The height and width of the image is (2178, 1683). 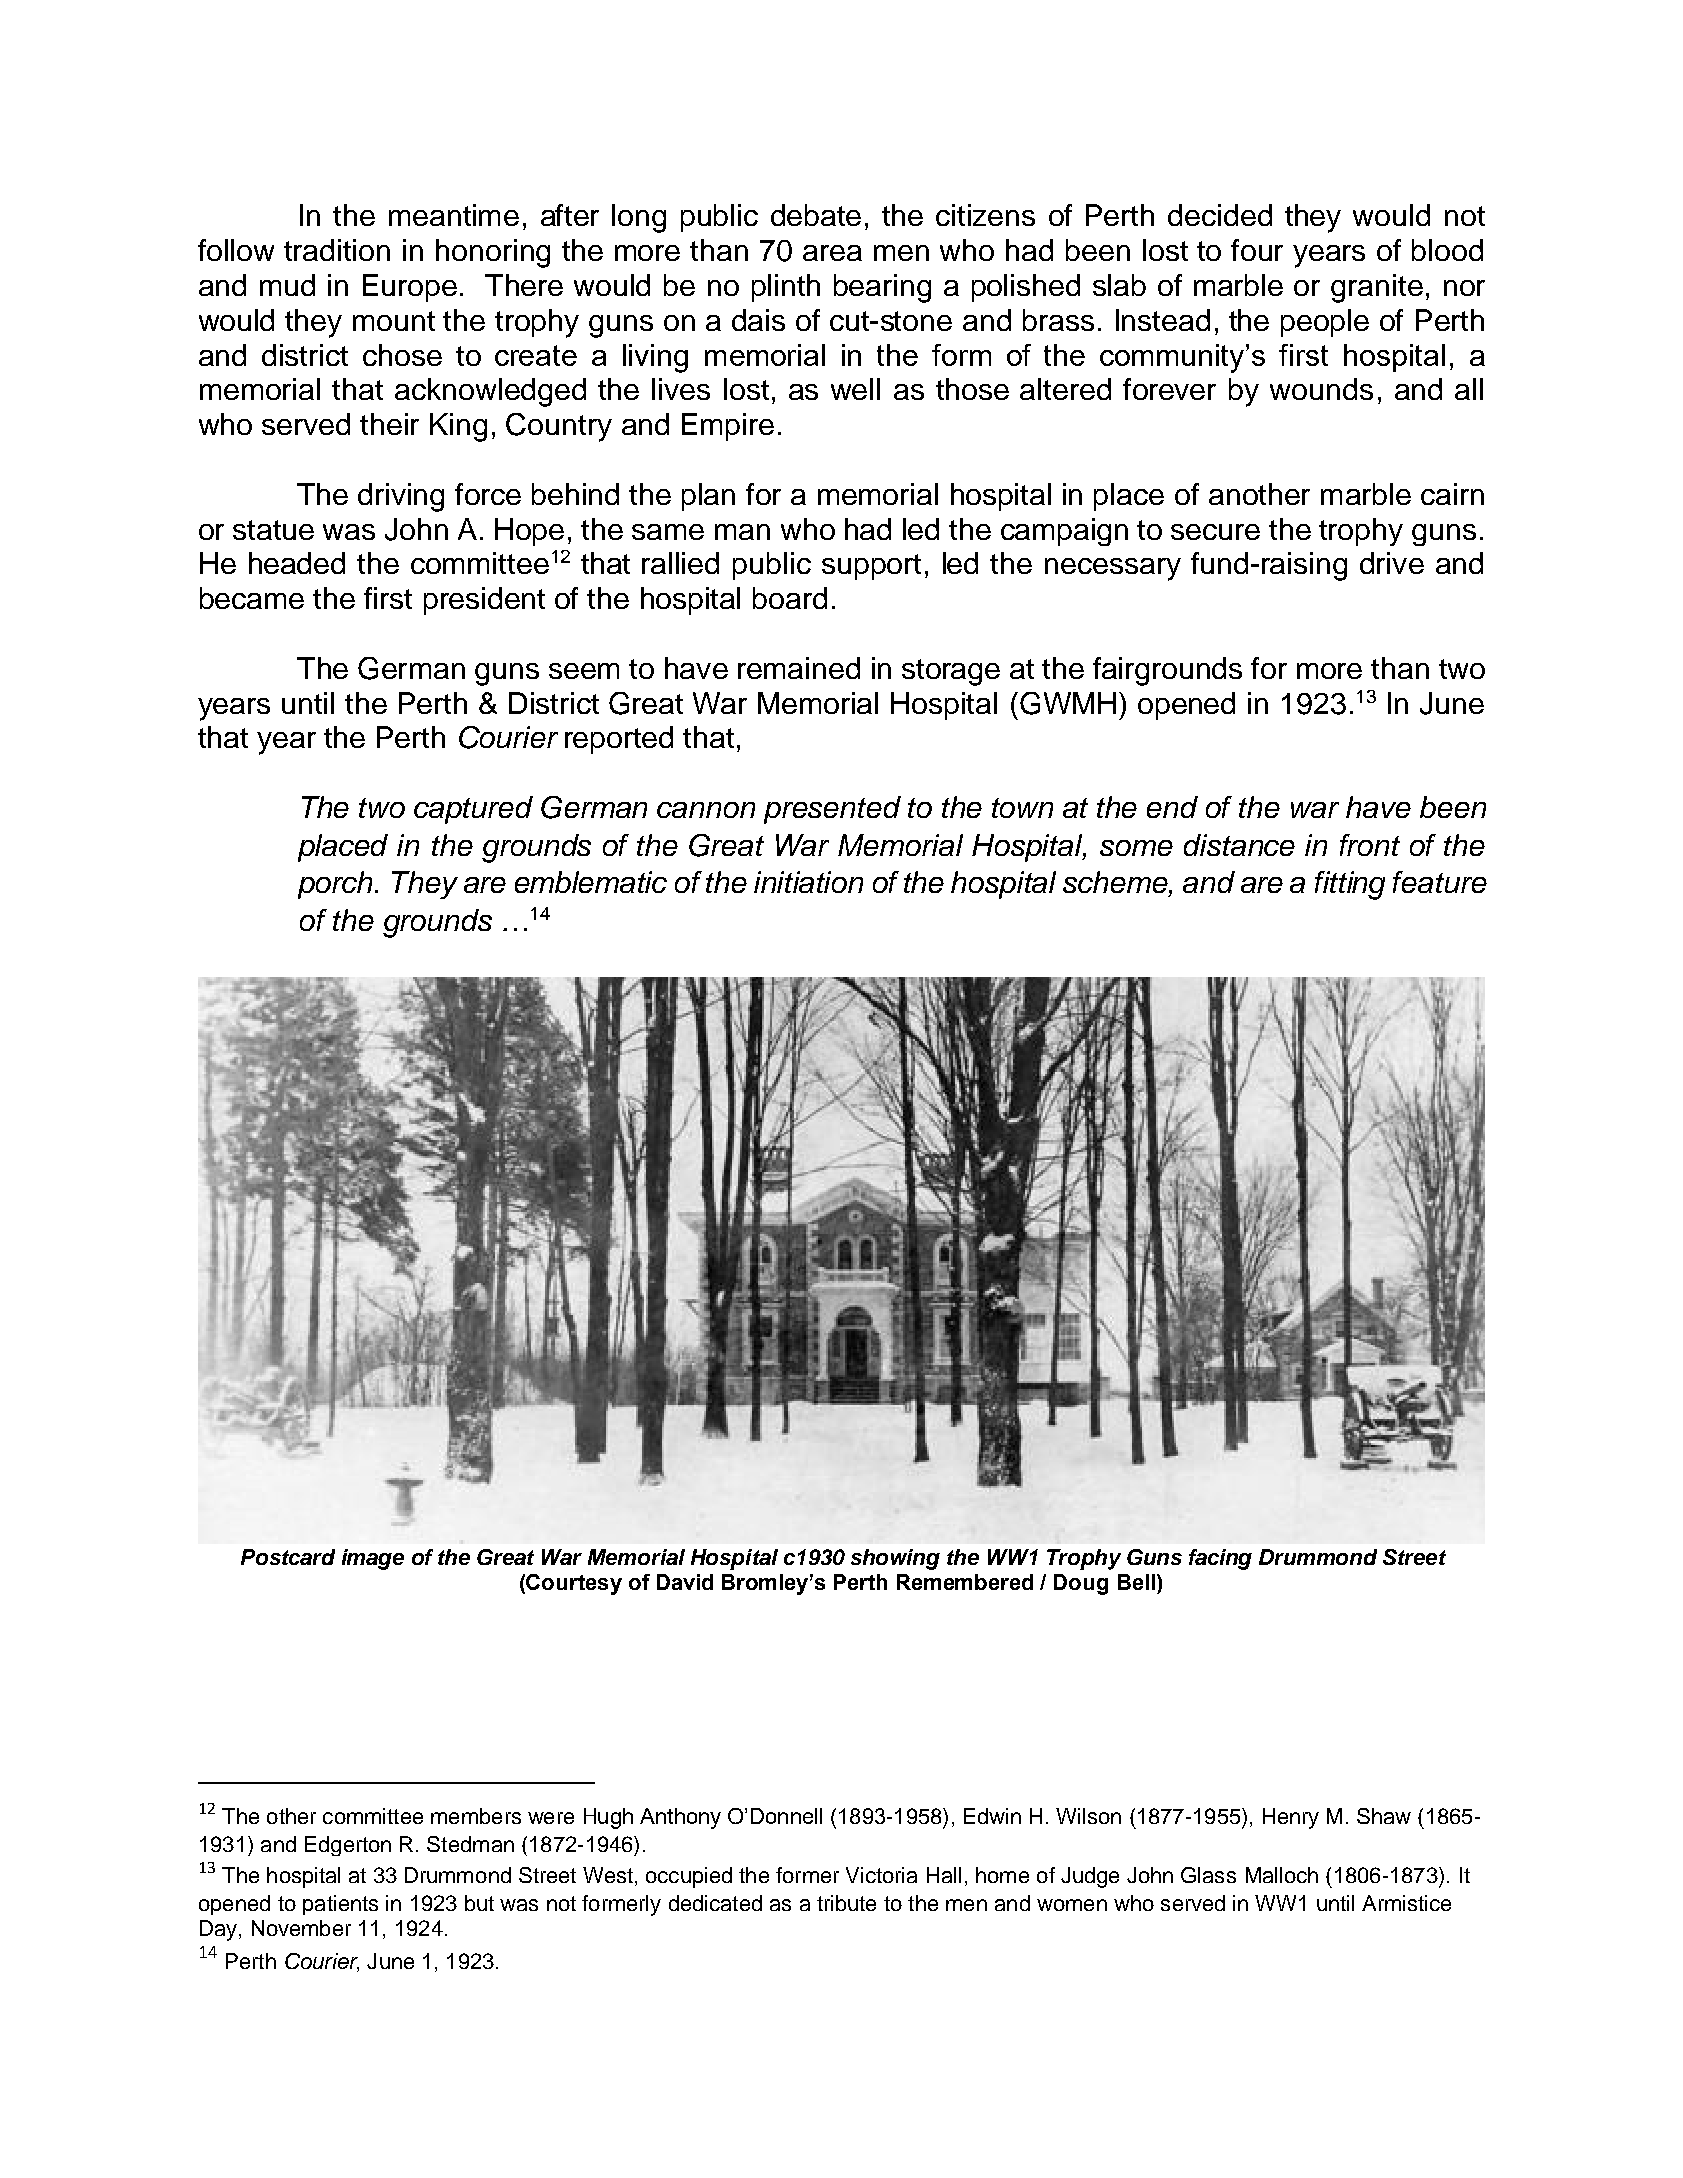 What do you see at coordinates (373, 1559) in the image?
I see `image` at bounding box center [373, 1559].
